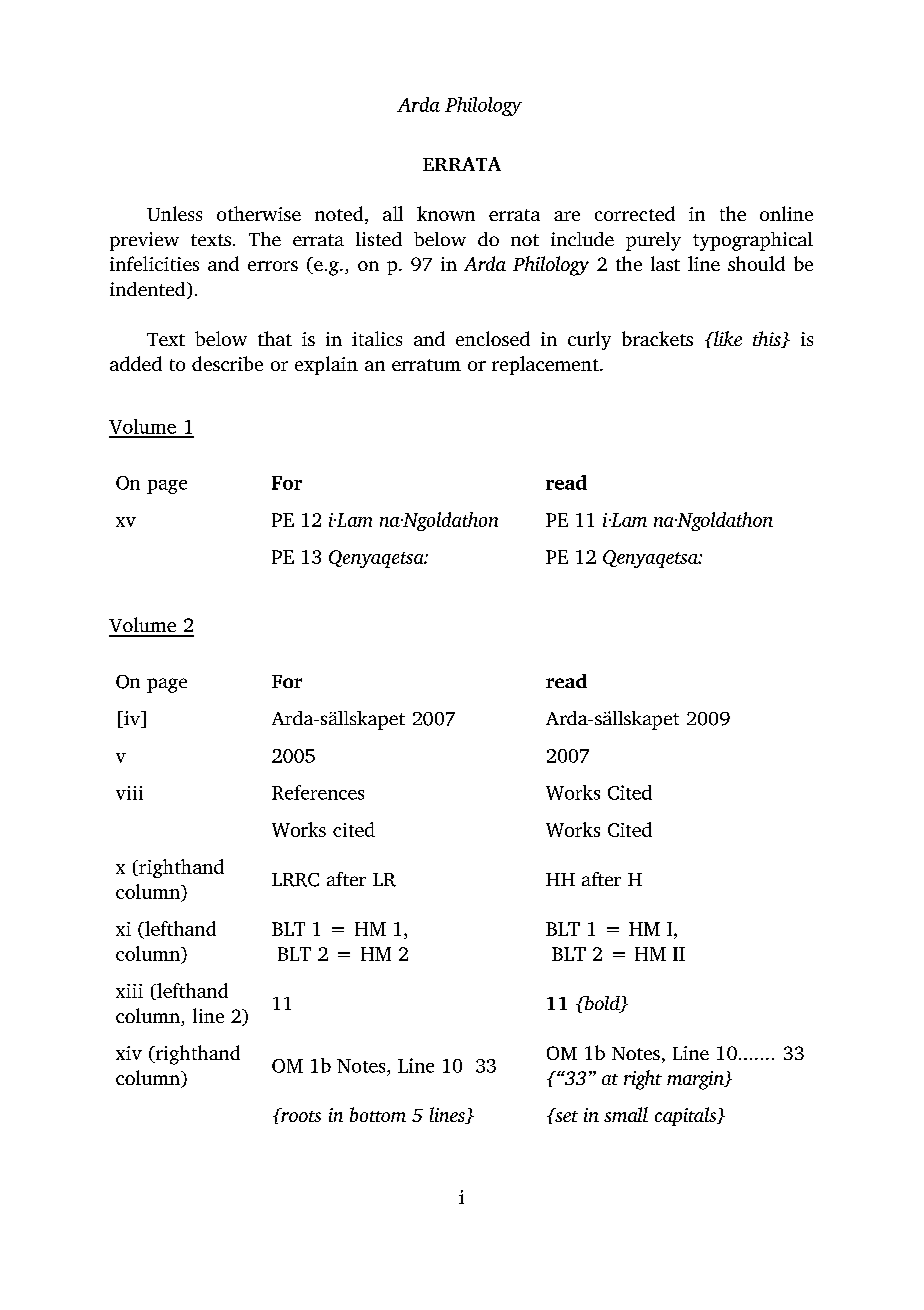 The height and width of the screenshot is (1310, 924). Describe the element at coordinates (446, 213) in the screenshot. I see `known` at that location.
